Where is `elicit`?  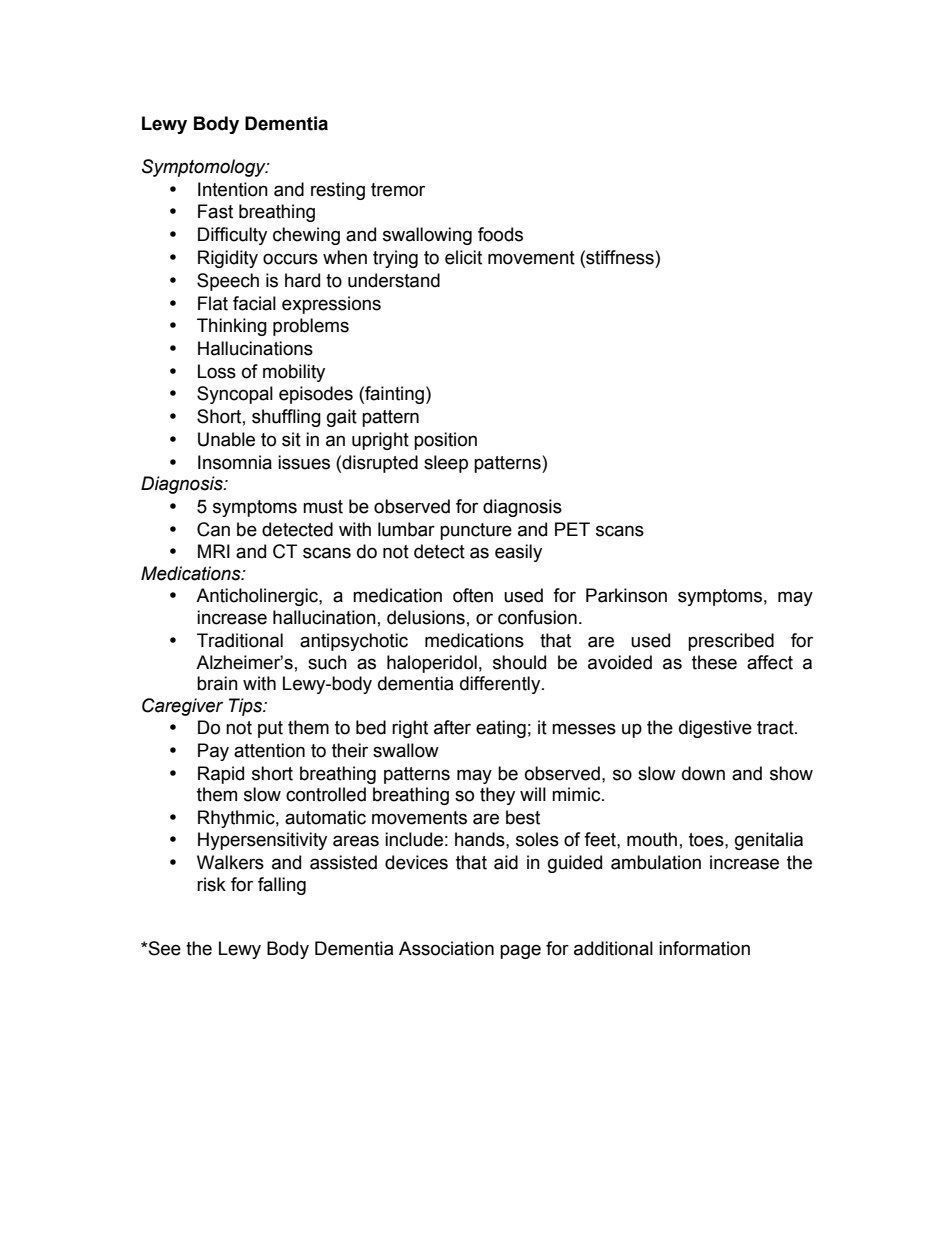 elicit is located at coordinates (463, 257).
